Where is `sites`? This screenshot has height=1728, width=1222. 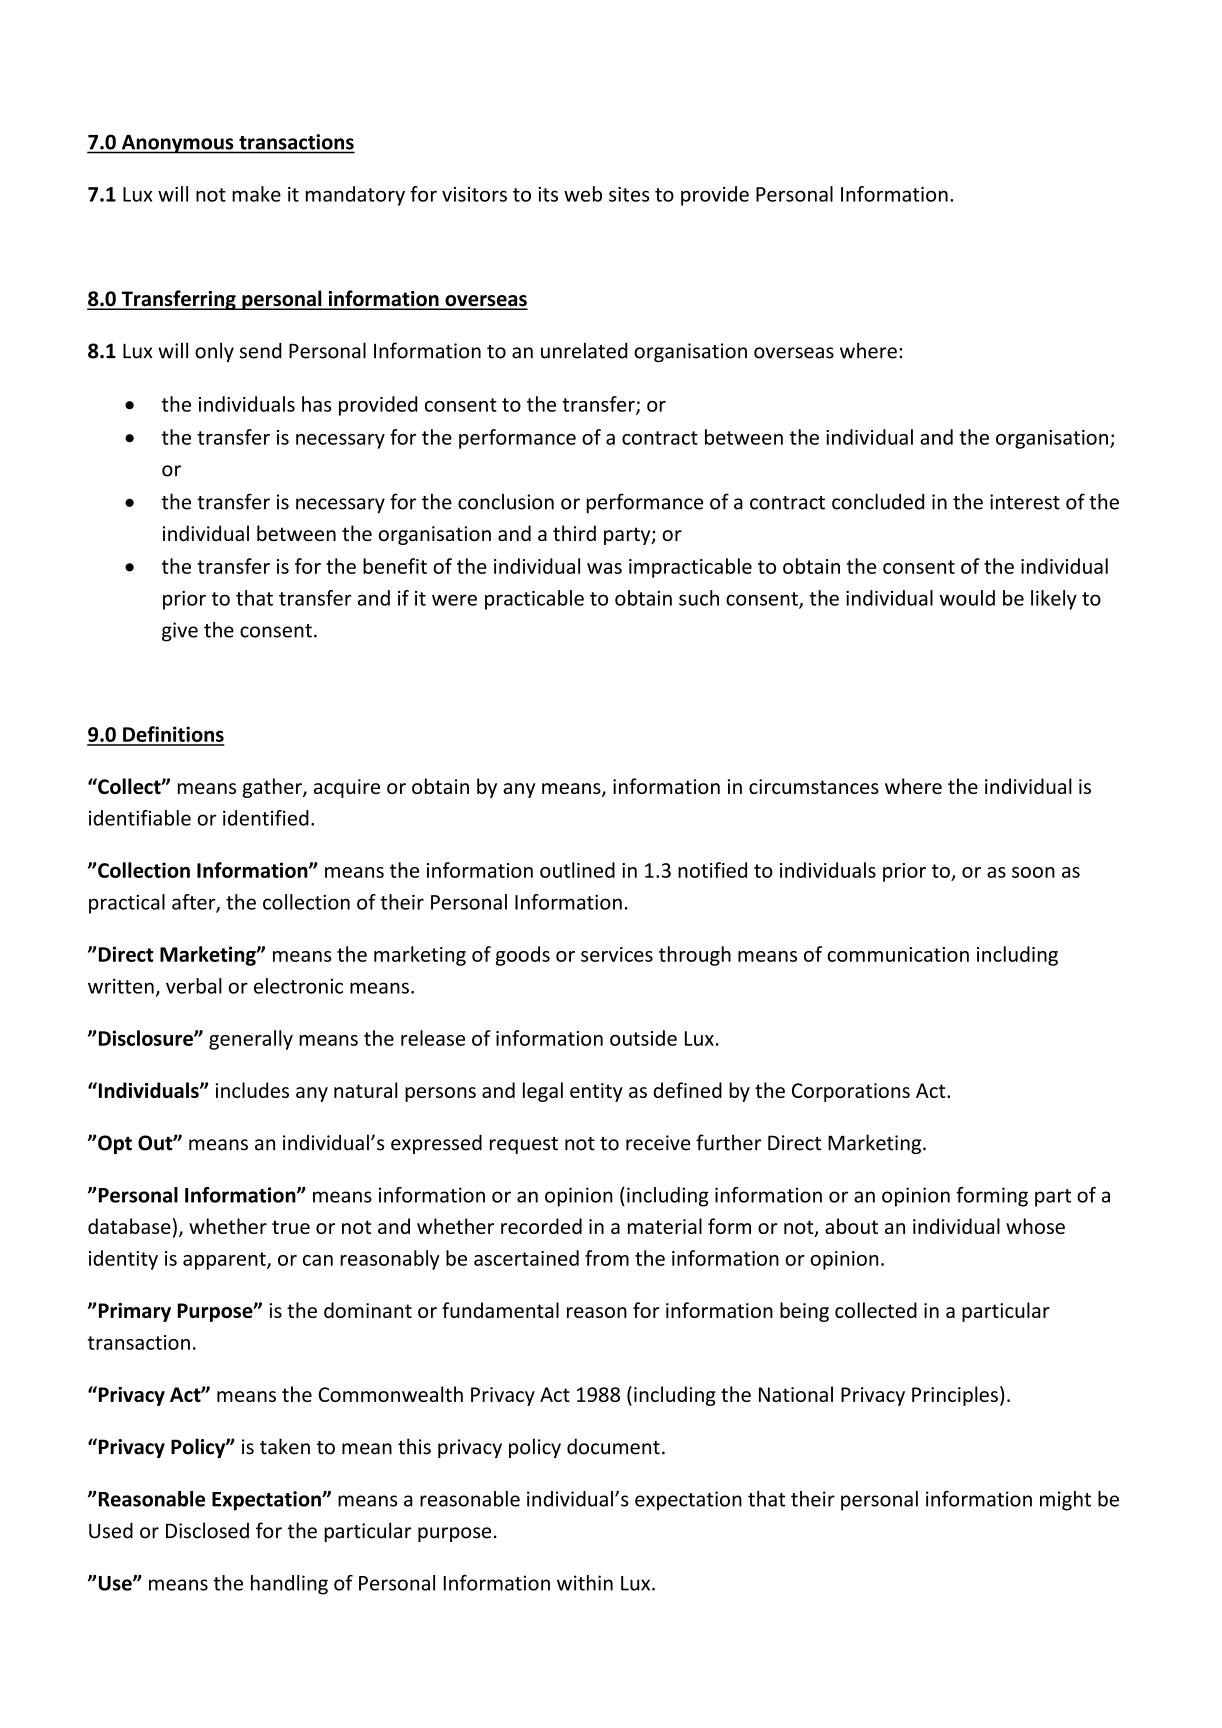
sites is located at coordinates (629, 194).
